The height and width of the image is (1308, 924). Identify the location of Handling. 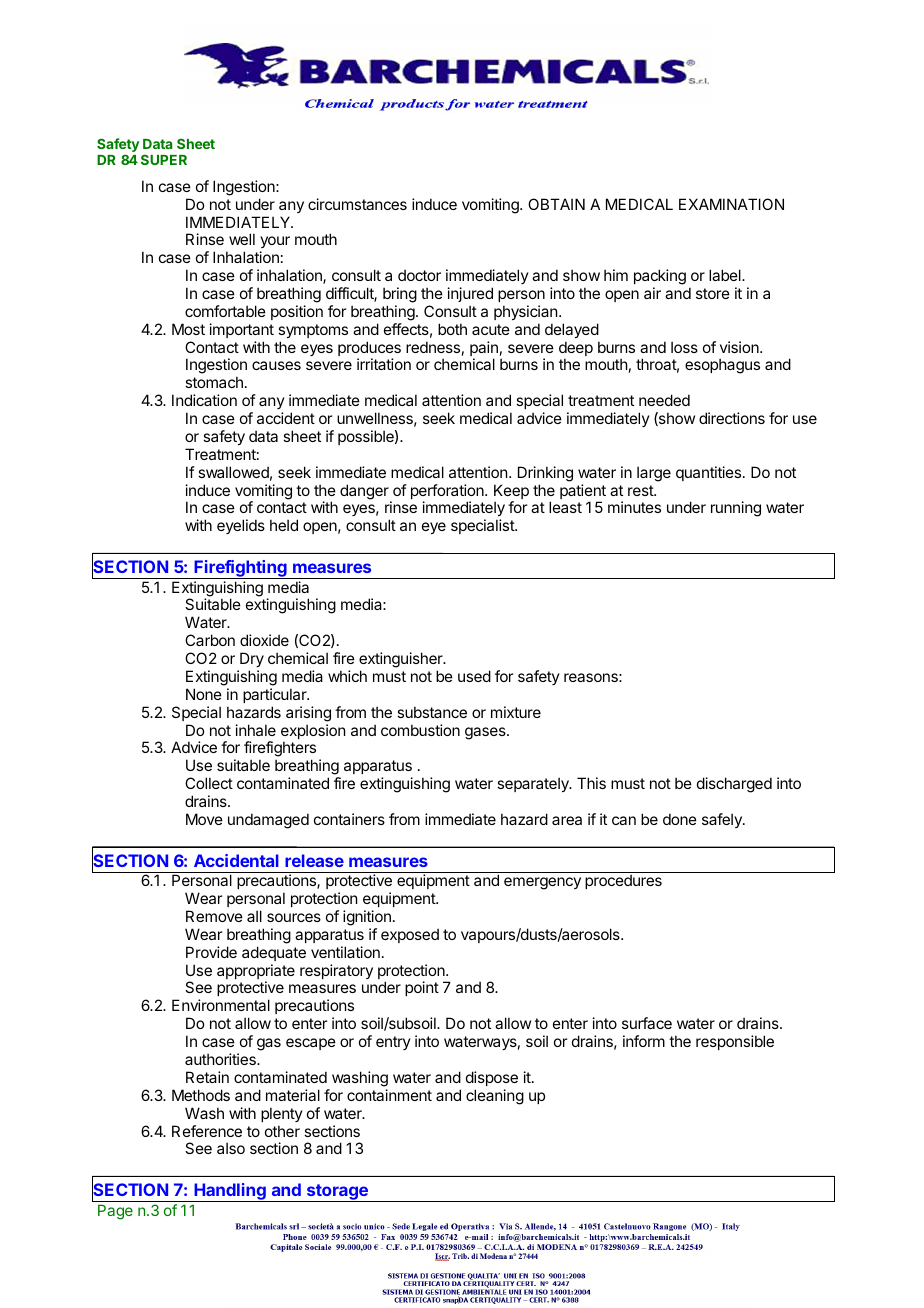
(230, 1192).
